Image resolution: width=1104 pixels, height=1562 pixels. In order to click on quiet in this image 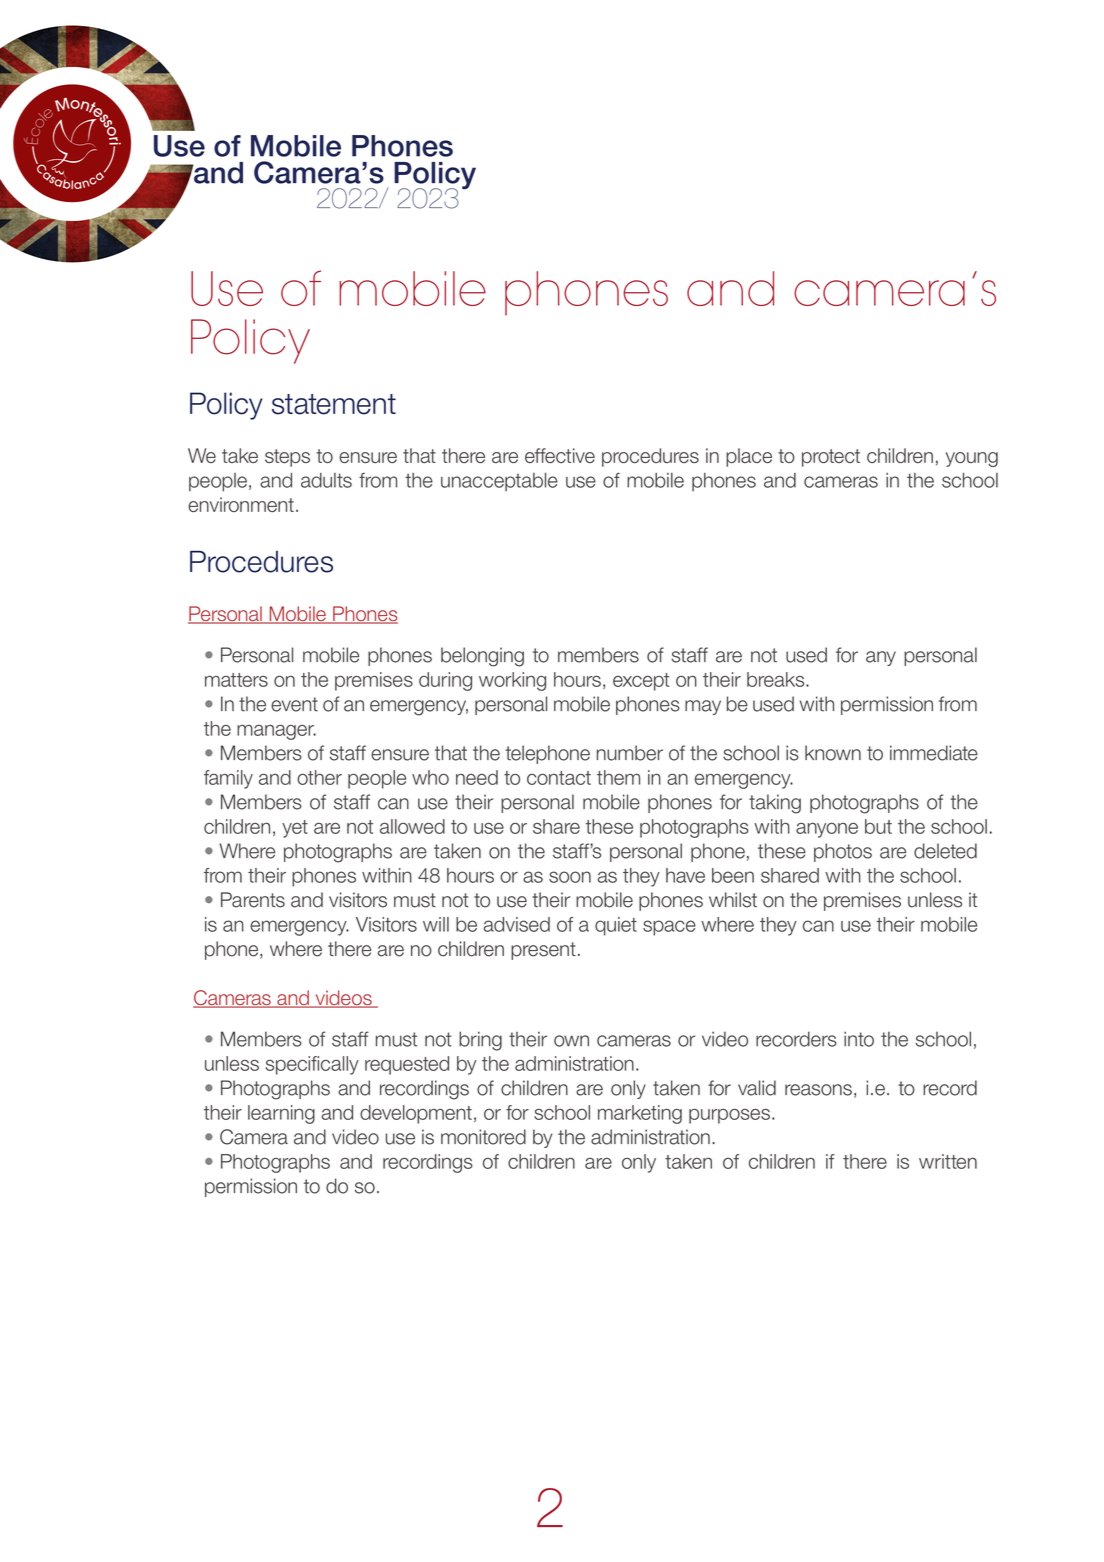, I will do `click(616, 926)`.
